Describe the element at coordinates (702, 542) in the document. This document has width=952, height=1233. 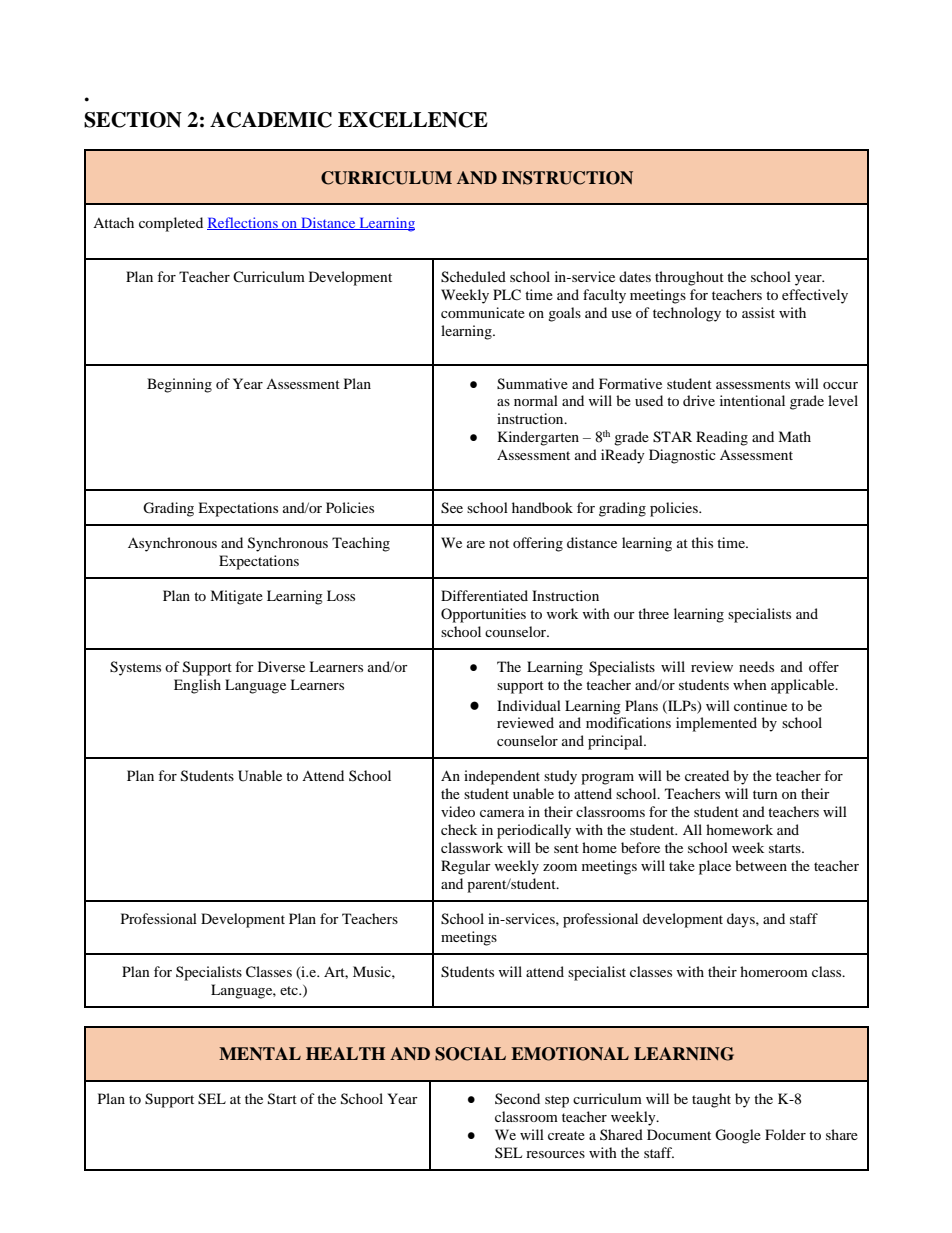
I see `this` at that location.
